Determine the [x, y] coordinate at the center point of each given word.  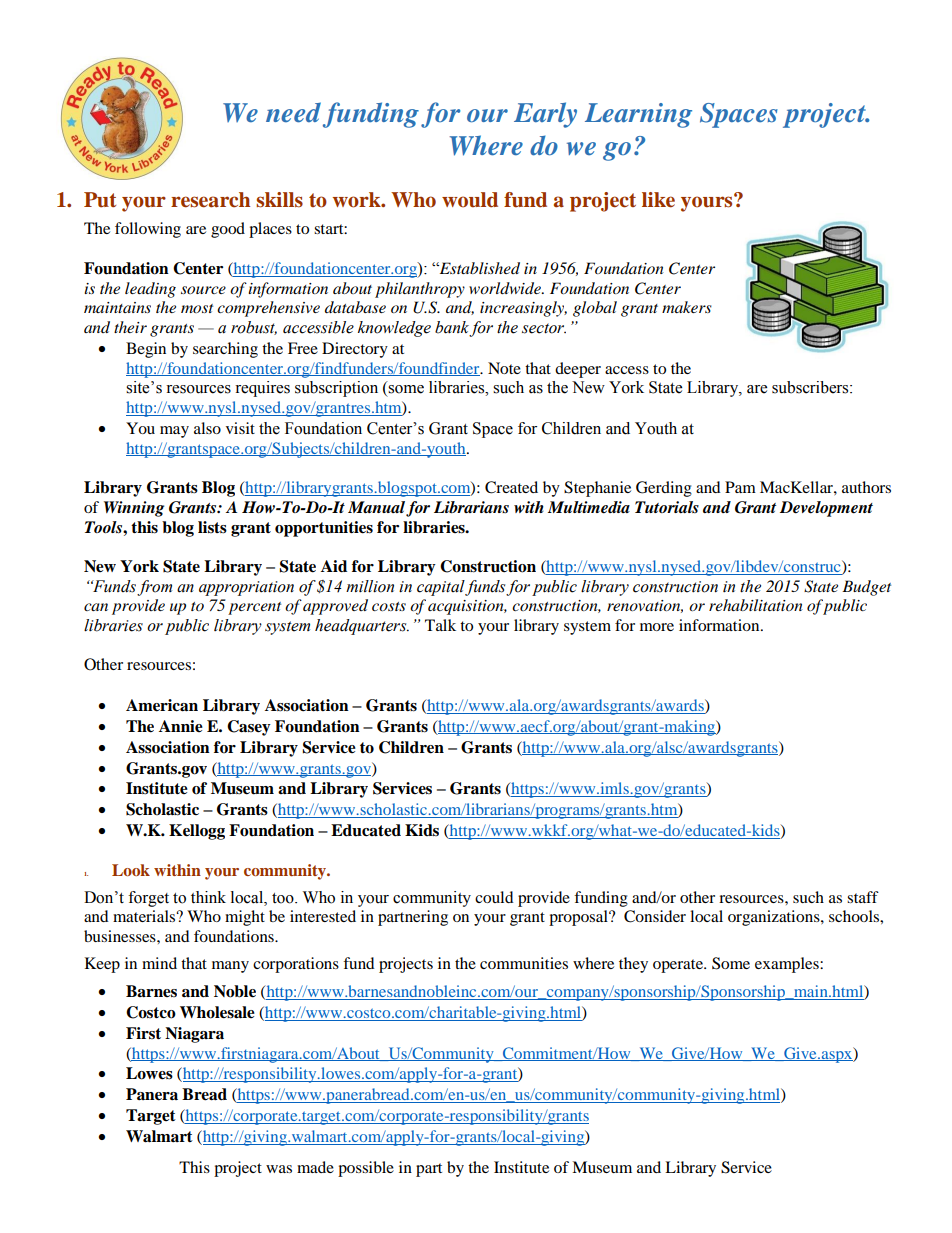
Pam [740, 487]
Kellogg [197, 832]
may [174, 432]
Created [511, 487]
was [279, 1169]
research [210, 200]
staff [863, 897]
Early [545, 115]
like [658, 200]
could [494, 897]
